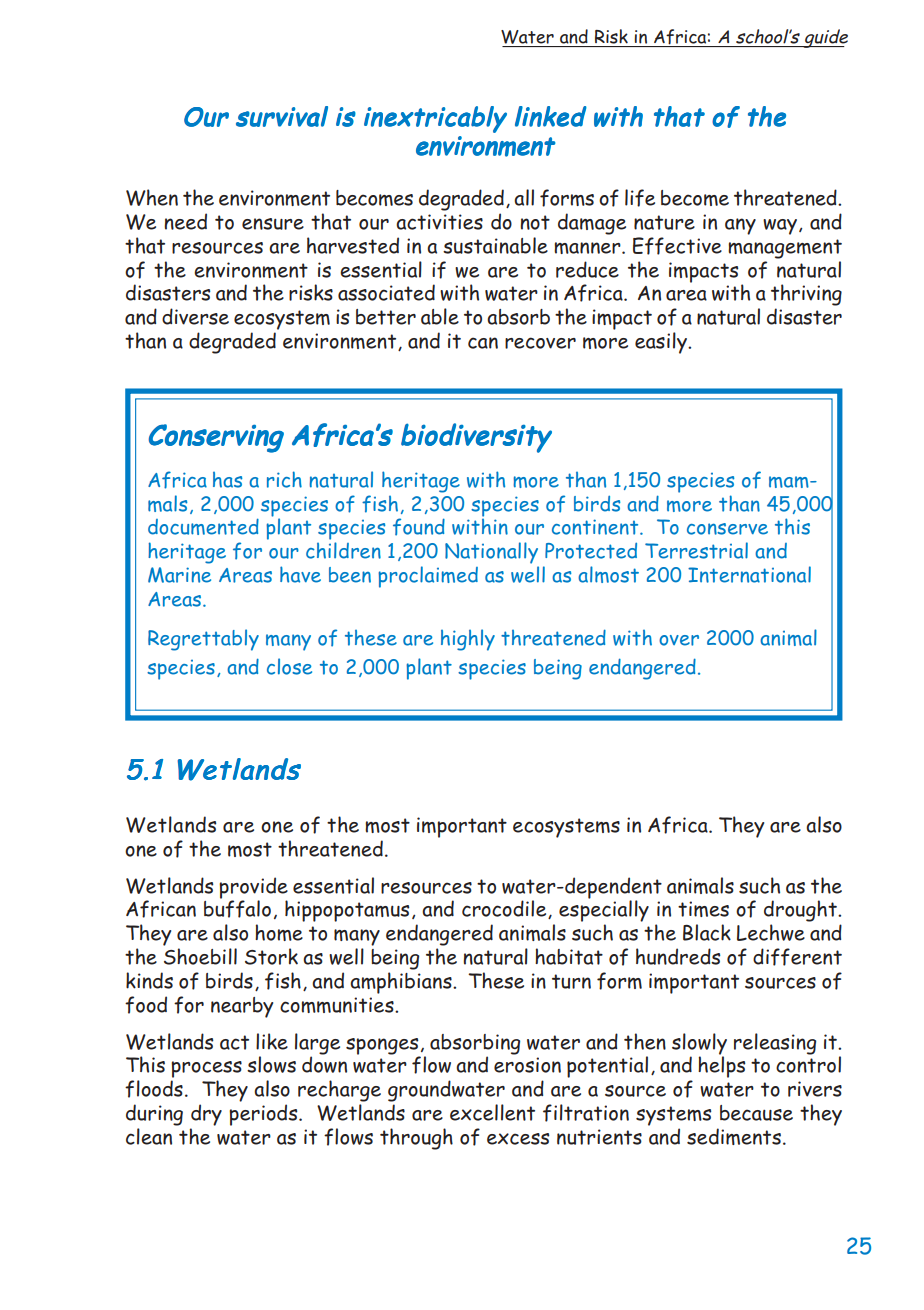  Describe the element at coordinates (206, 1115) in the screenshot. I see `dry` at that location.
